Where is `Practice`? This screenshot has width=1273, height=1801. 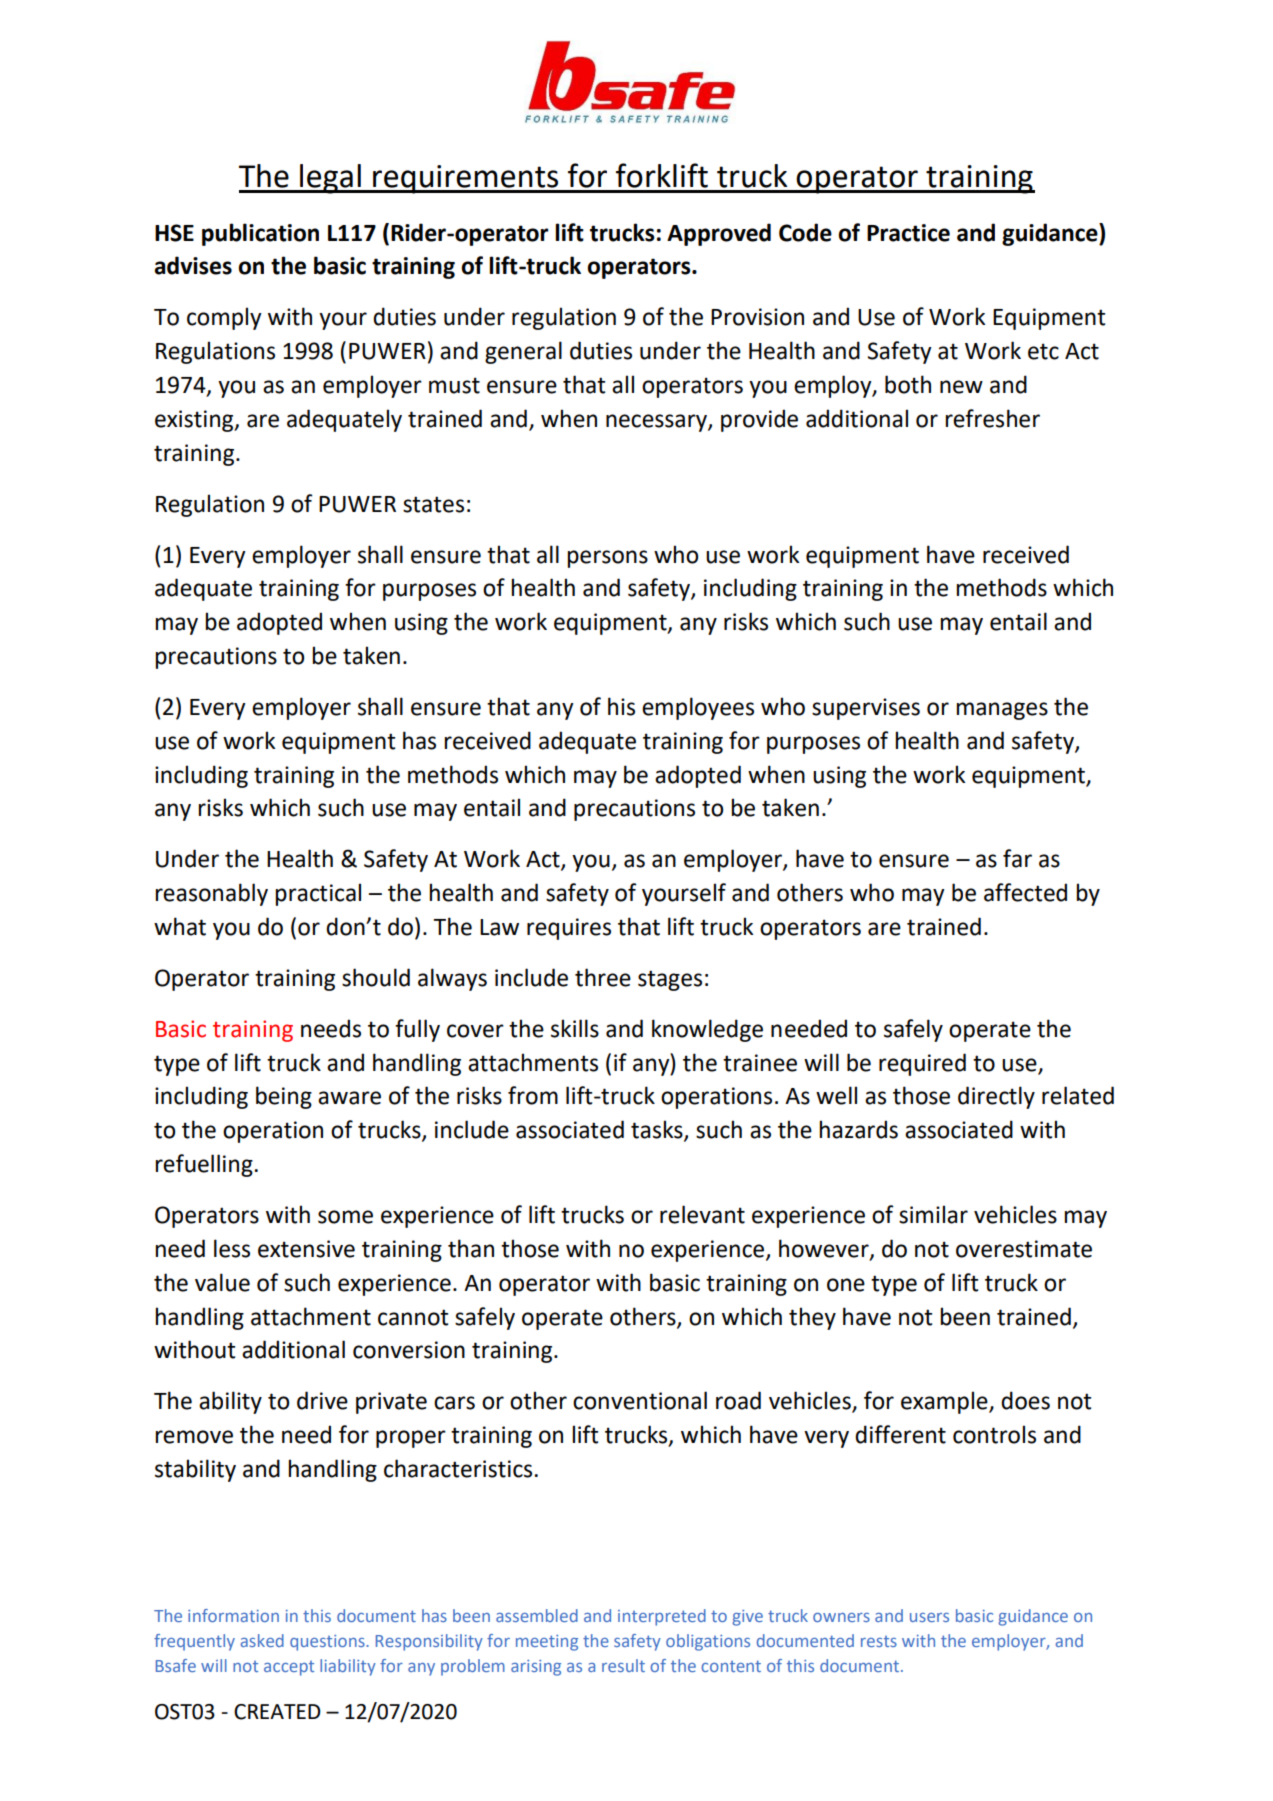
Practice is located at coordinates (908, 233).
